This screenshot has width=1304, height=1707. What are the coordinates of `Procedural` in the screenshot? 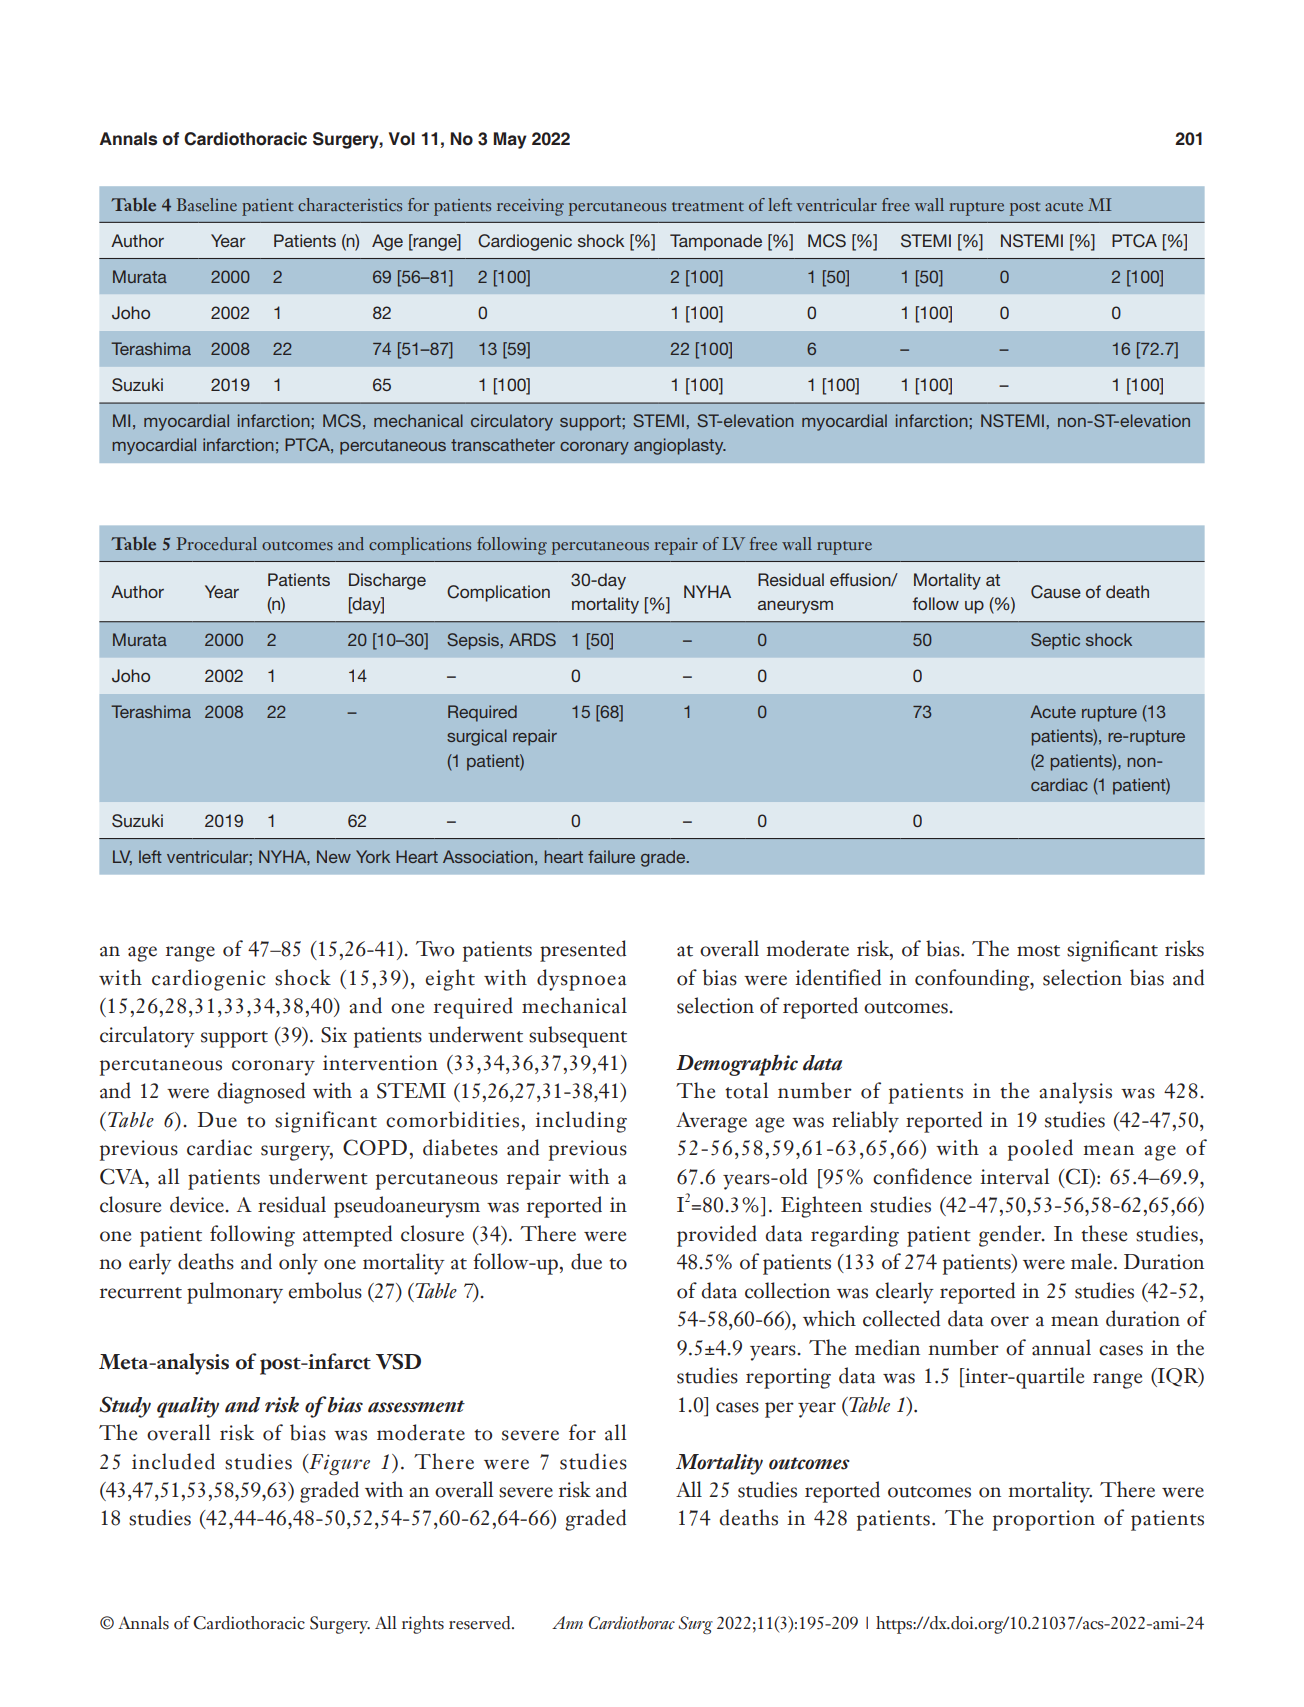 It's located at (216, 543).
